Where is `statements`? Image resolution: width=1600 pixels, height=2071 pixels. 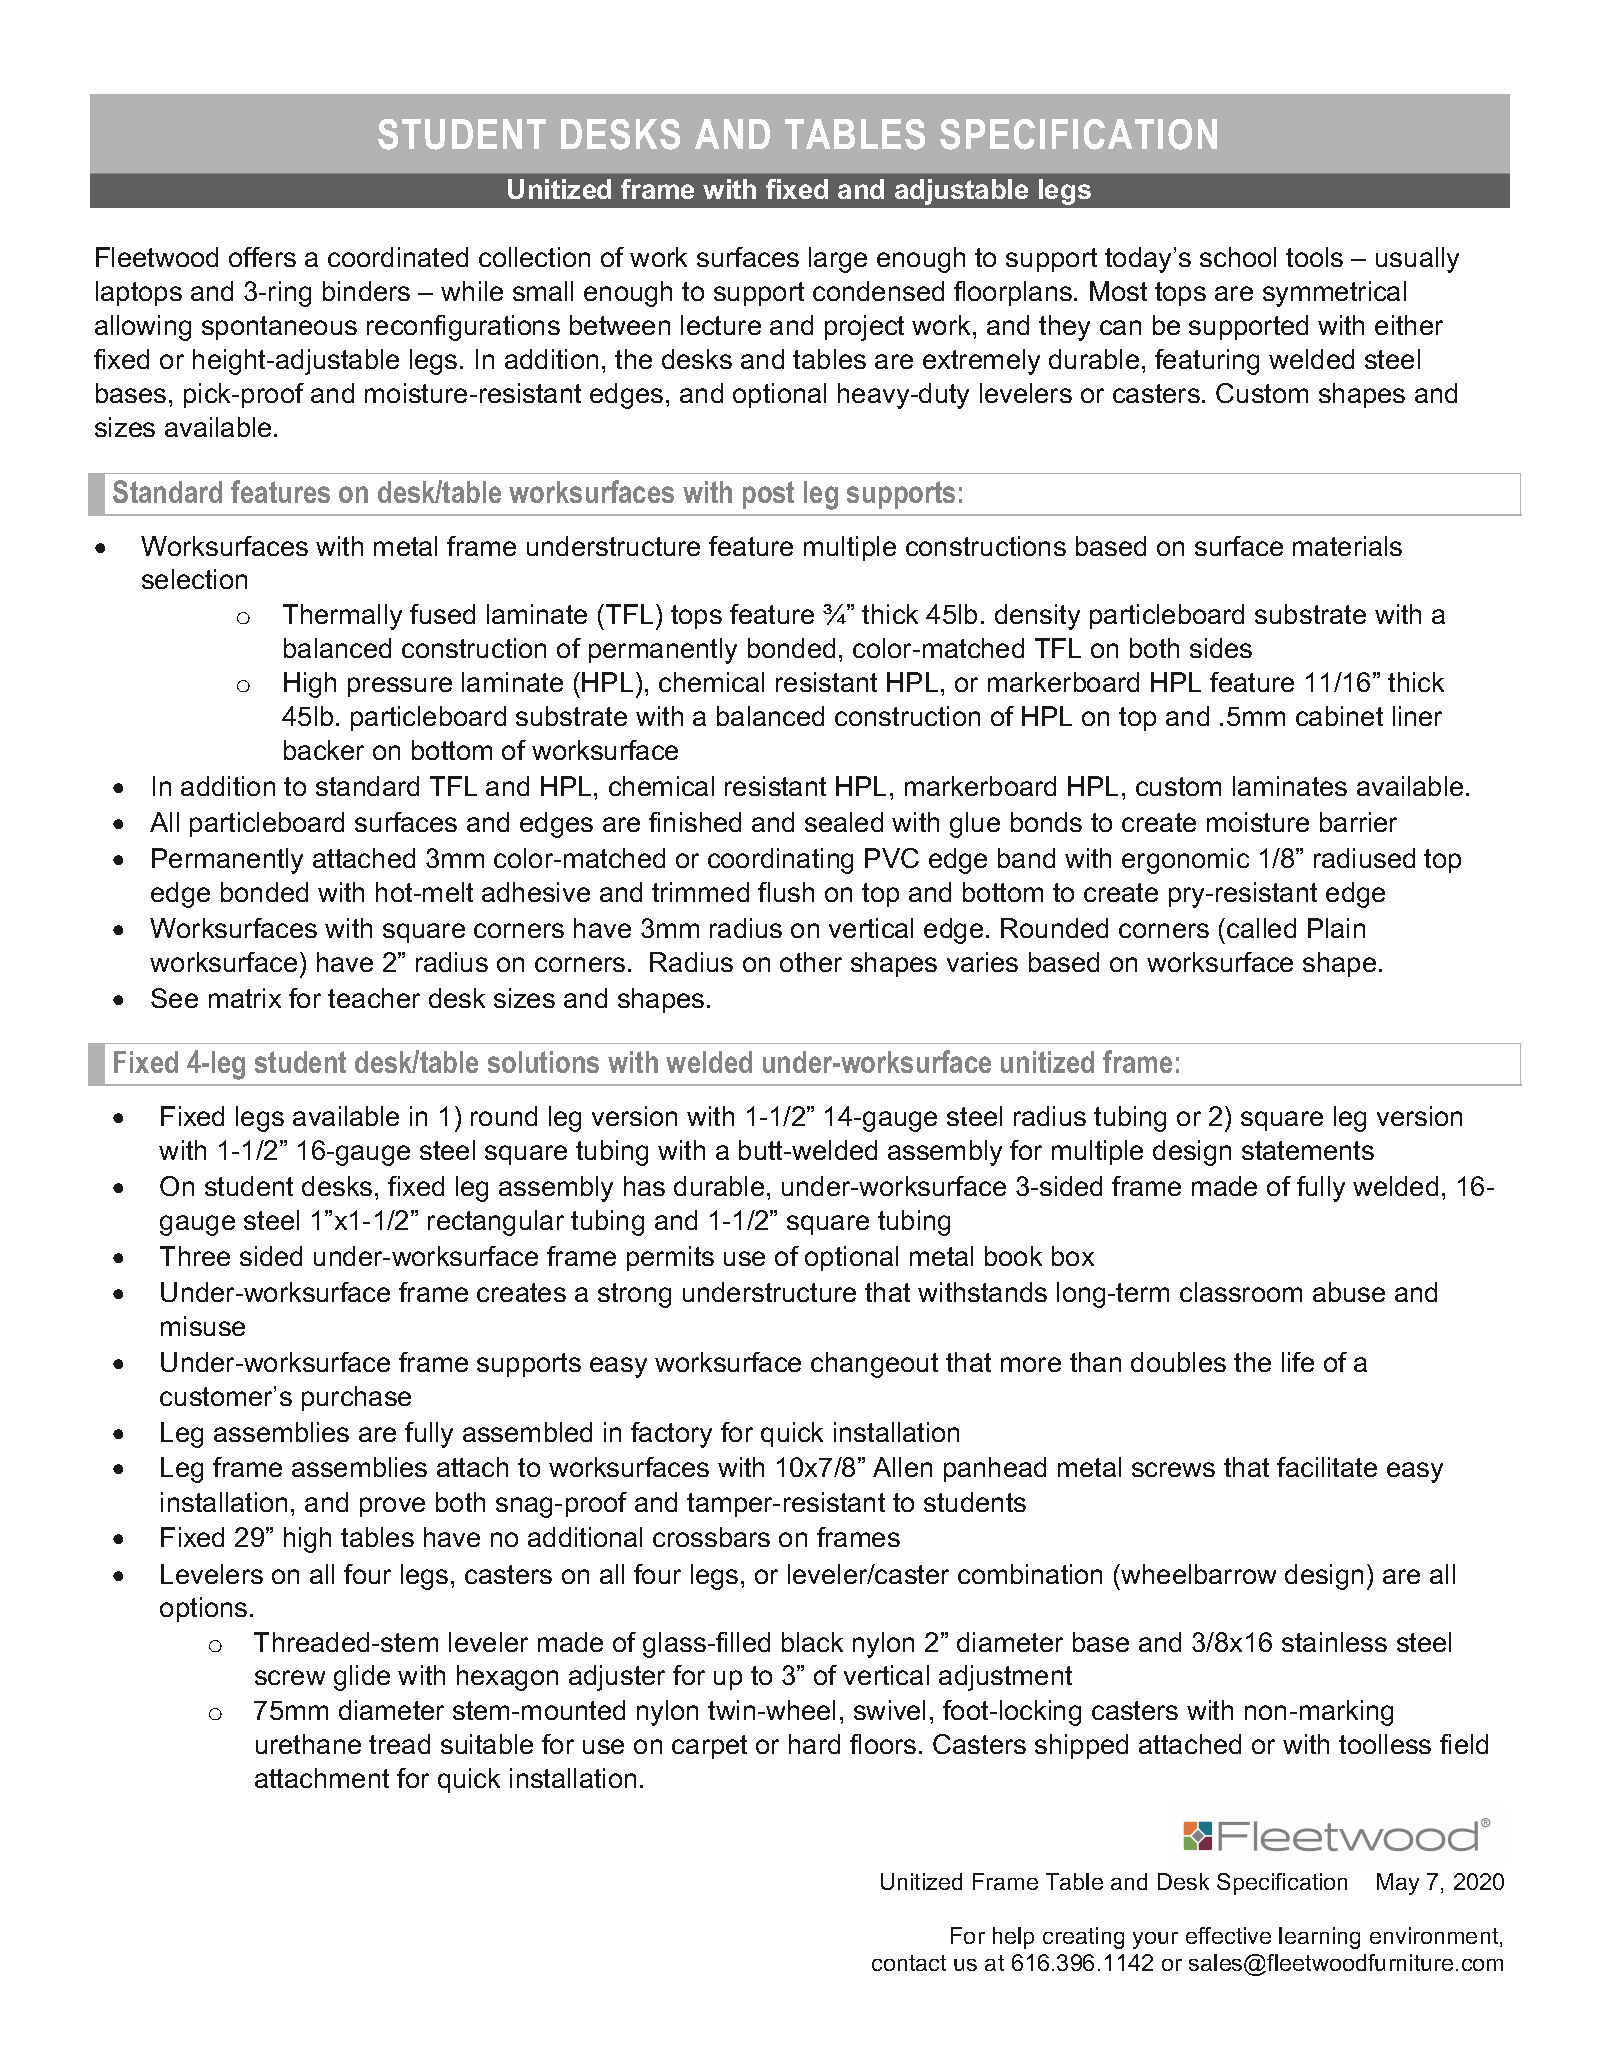
statements is located at coordinates (1308, 1150).
